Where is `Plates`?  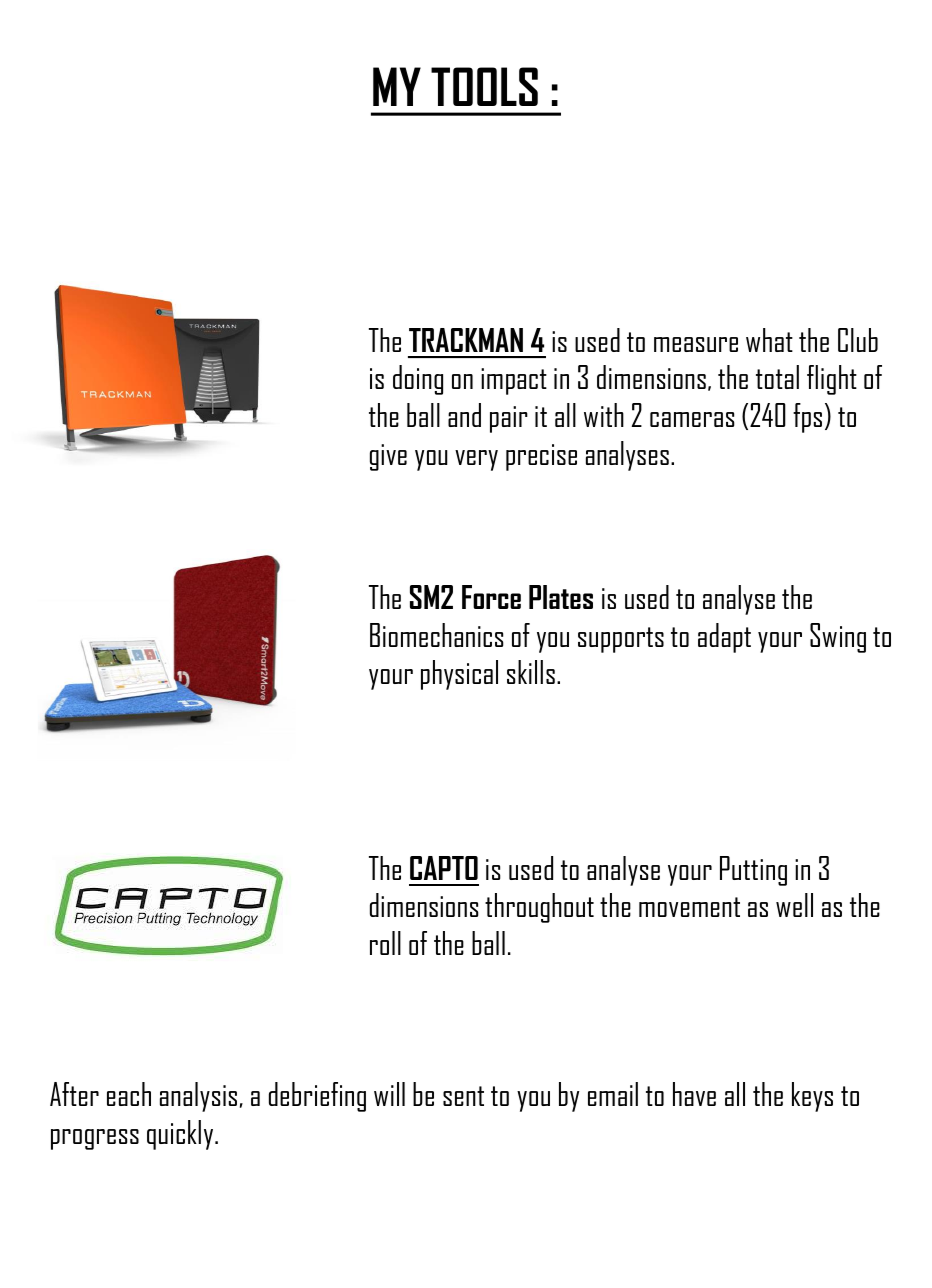 Plates is located at coordinates (561, 597).
